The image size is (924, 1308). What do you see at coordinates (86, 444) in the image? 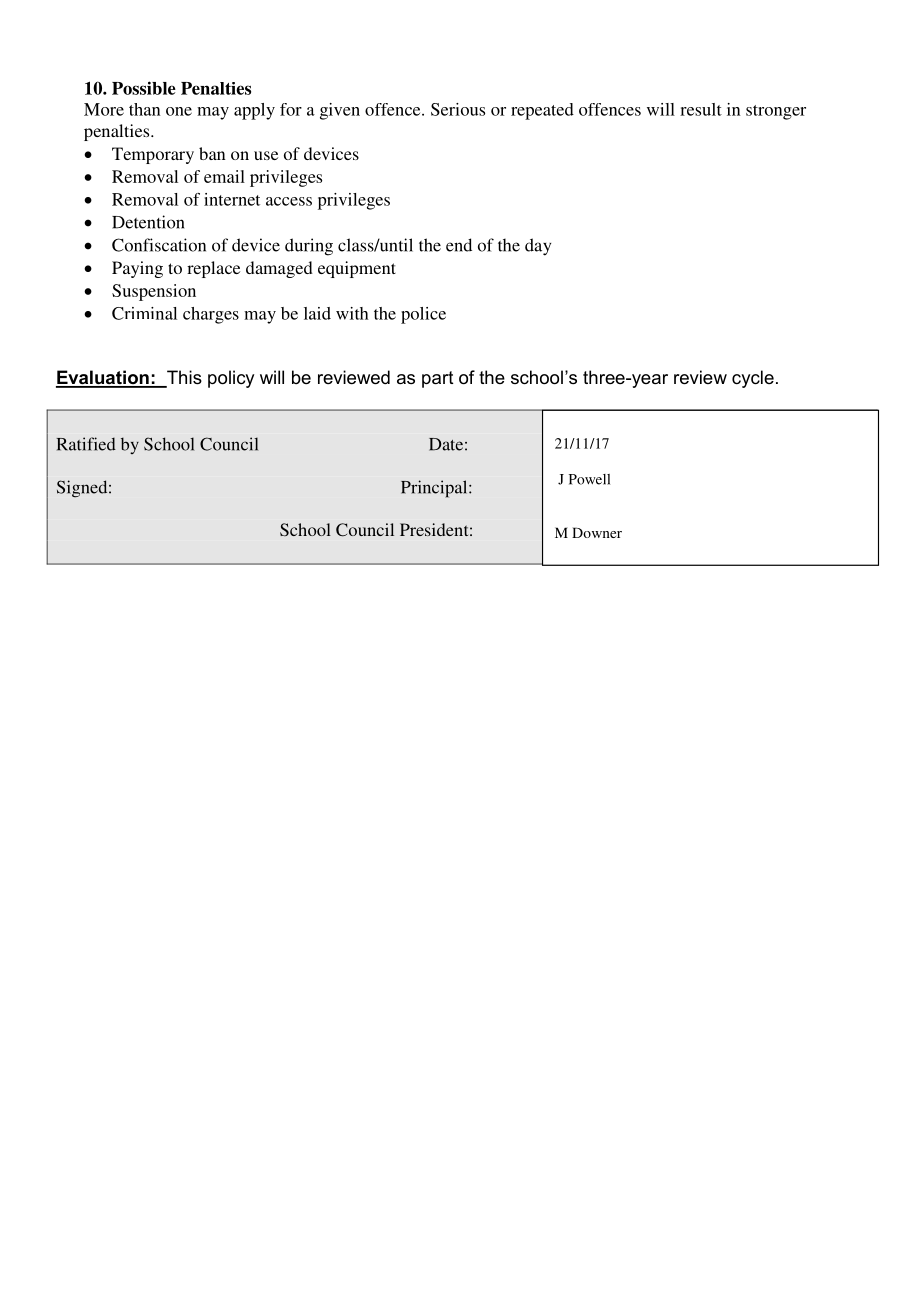
I see `Ratified` at bounding box center [86, 444].
